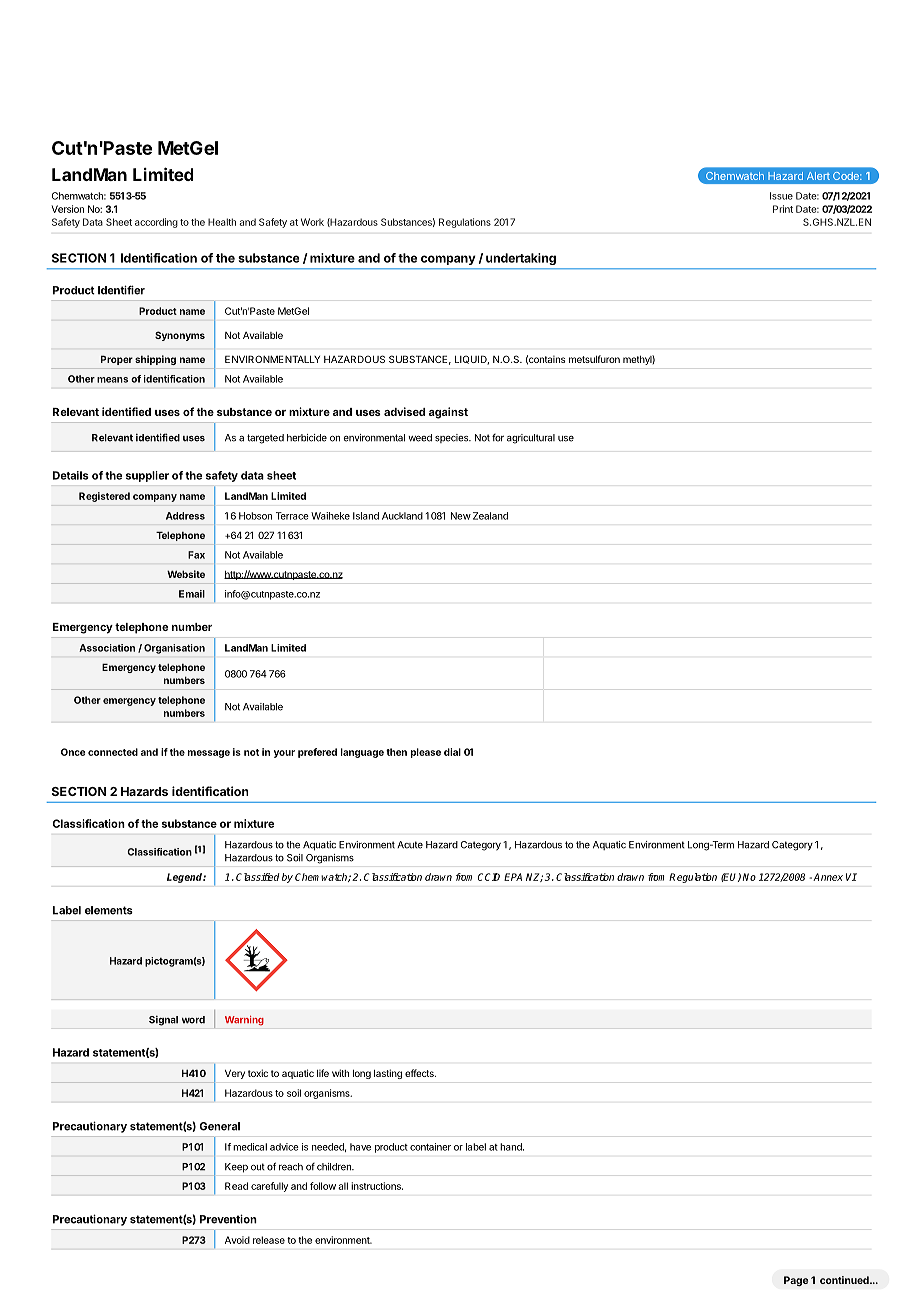 The height and width of the screenshot is (1308, 924). Describe the element at coordinates (113, 752) in the screenshot. I see `connected` at that location.
